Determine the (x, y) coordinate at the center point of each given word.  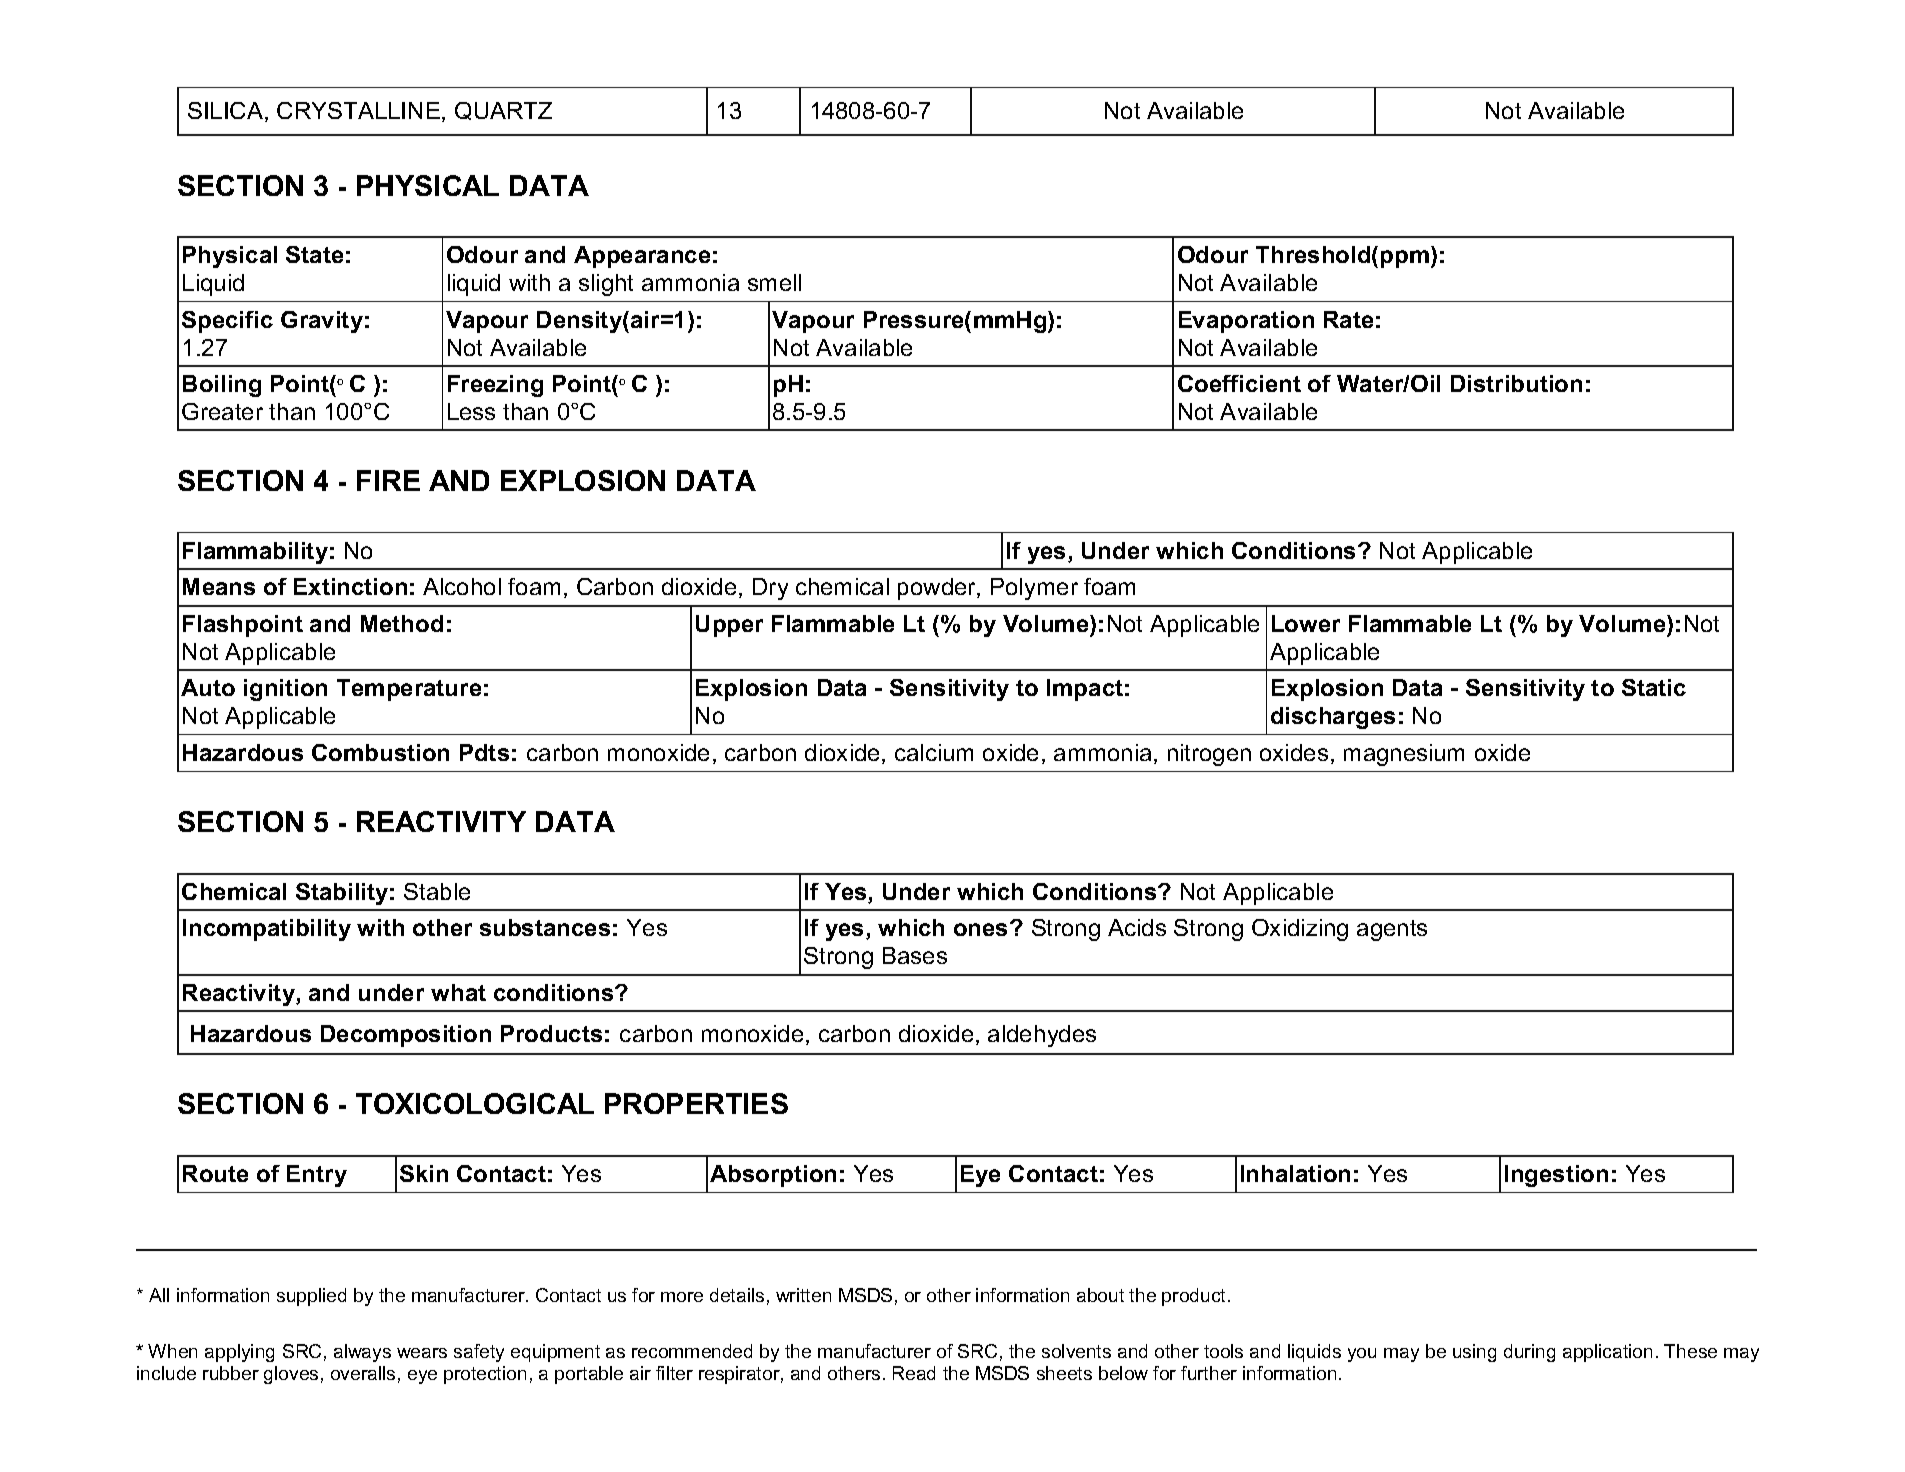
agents (1392, 930)
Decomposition (406, 1036)
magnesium (1404, 755)
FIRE (388, 480)
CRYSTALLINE (358, 110)
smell (774, 282)
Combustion (380, 752)
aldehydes (1042, 1036)
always (362, 1353)
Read (914, 1373)
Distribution (1516, 383)
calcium (934, 752)
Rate (1348, 319)
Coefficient (1239, 383)
